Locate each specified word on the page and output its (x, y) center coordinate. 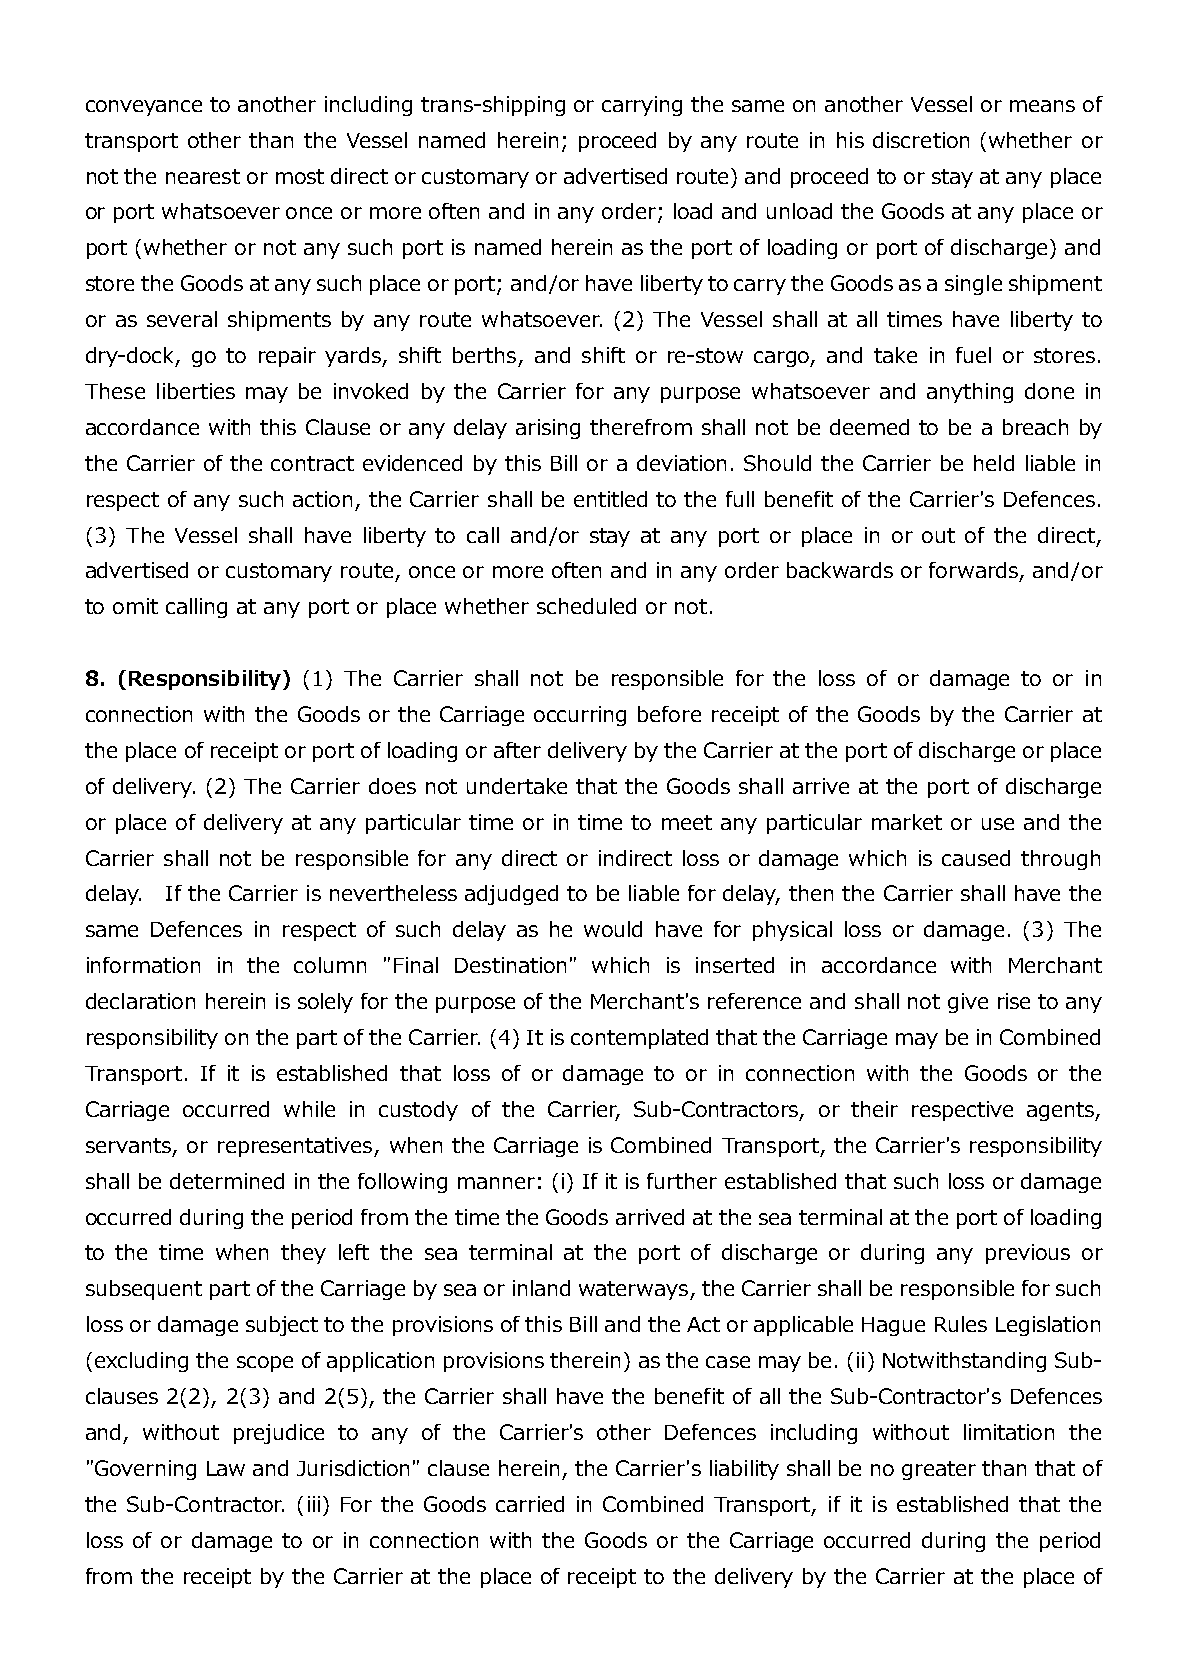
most (300, 176)
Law (226, 1468)
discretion (921, 140)
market (907, 822)
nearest (203, 176)
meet (687, 822)
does (392, 786)
